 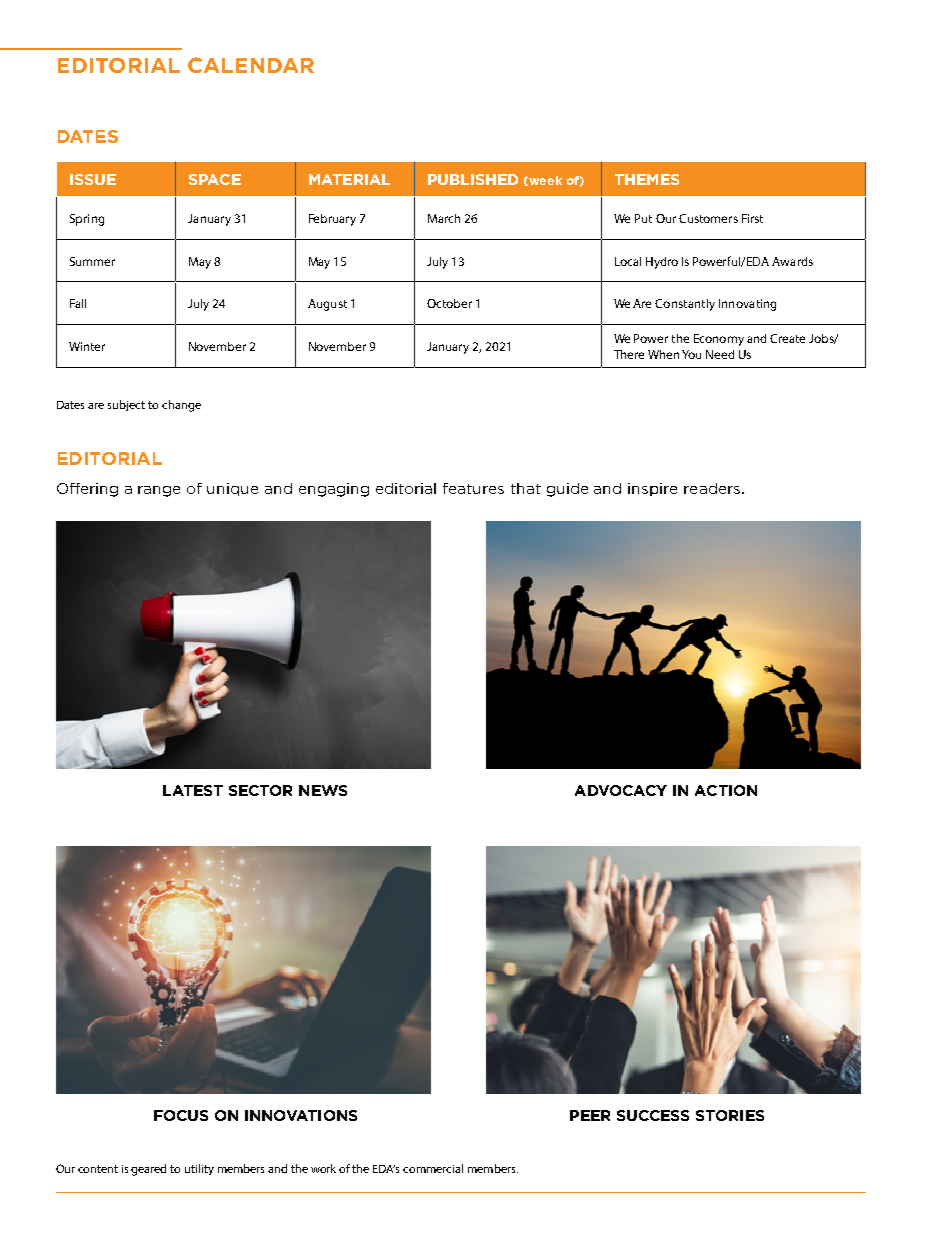 I want to click on ACTION, so click(x=726, y=790).
